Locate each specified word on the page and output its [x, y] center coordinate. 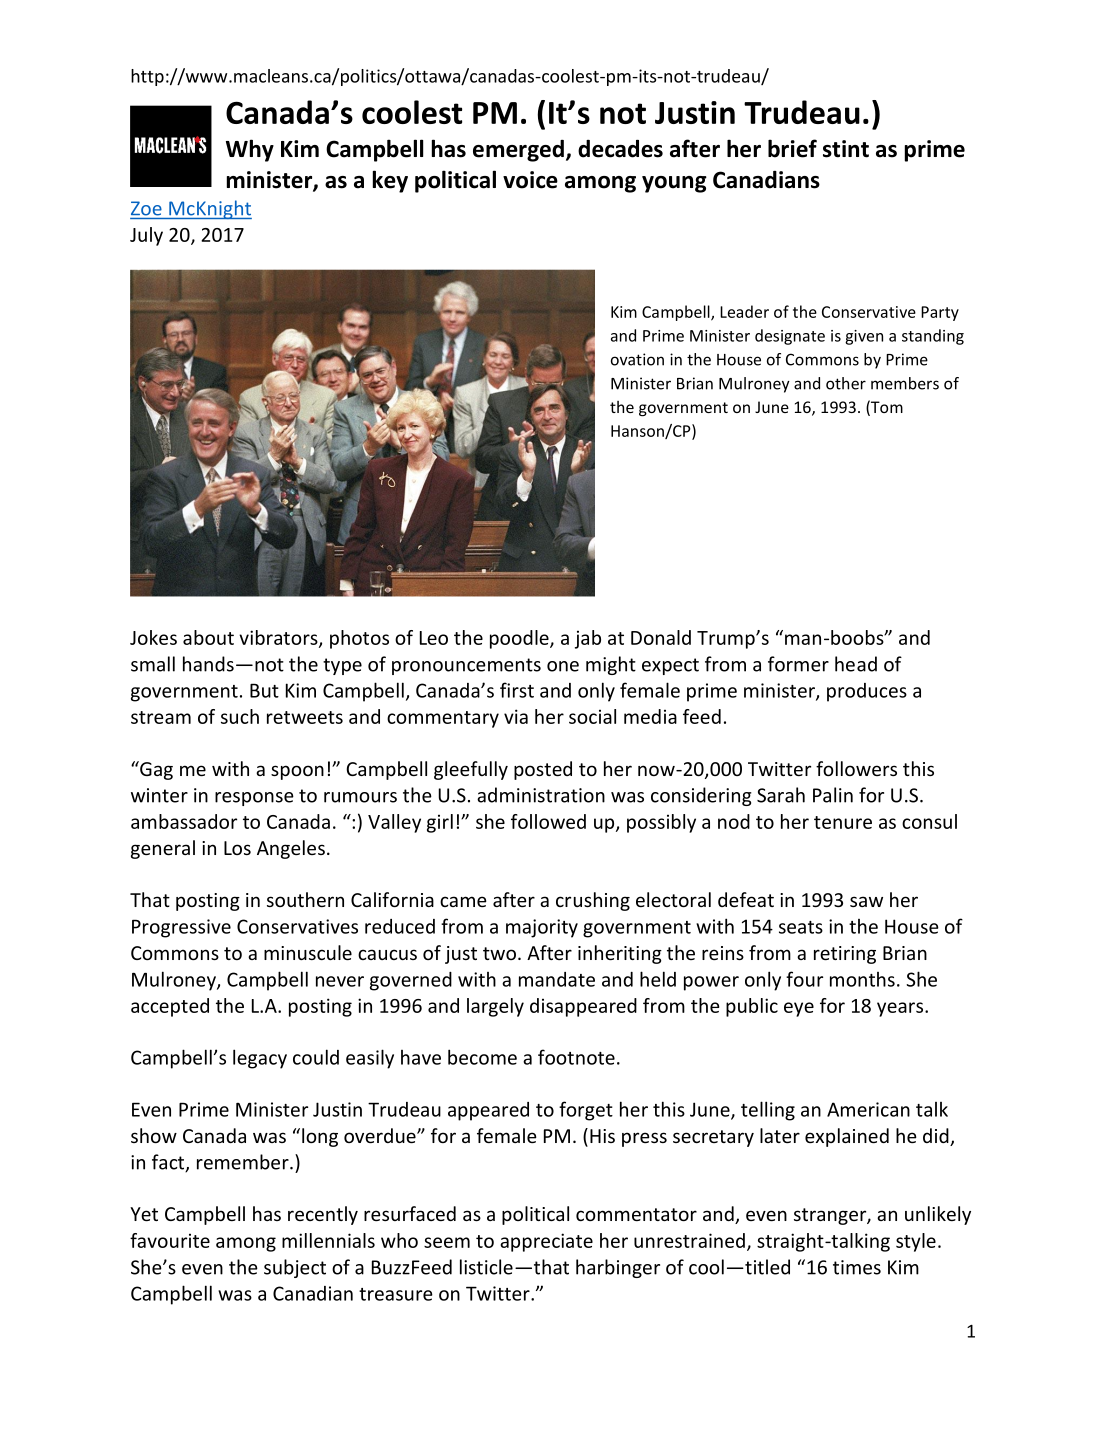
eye [799, 1009]
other [846, 383]
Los [237, 848]
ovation [637, 359]
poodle [520, 639]
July [146, 236]
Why [250, 150]
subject [295, 1268]
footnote [576, 1057]
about [208, 637]
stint [846, 149]
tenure [843, 822]
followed [548, 821]
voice [530, 180]
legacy [260, 1059]
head [856, 664]
